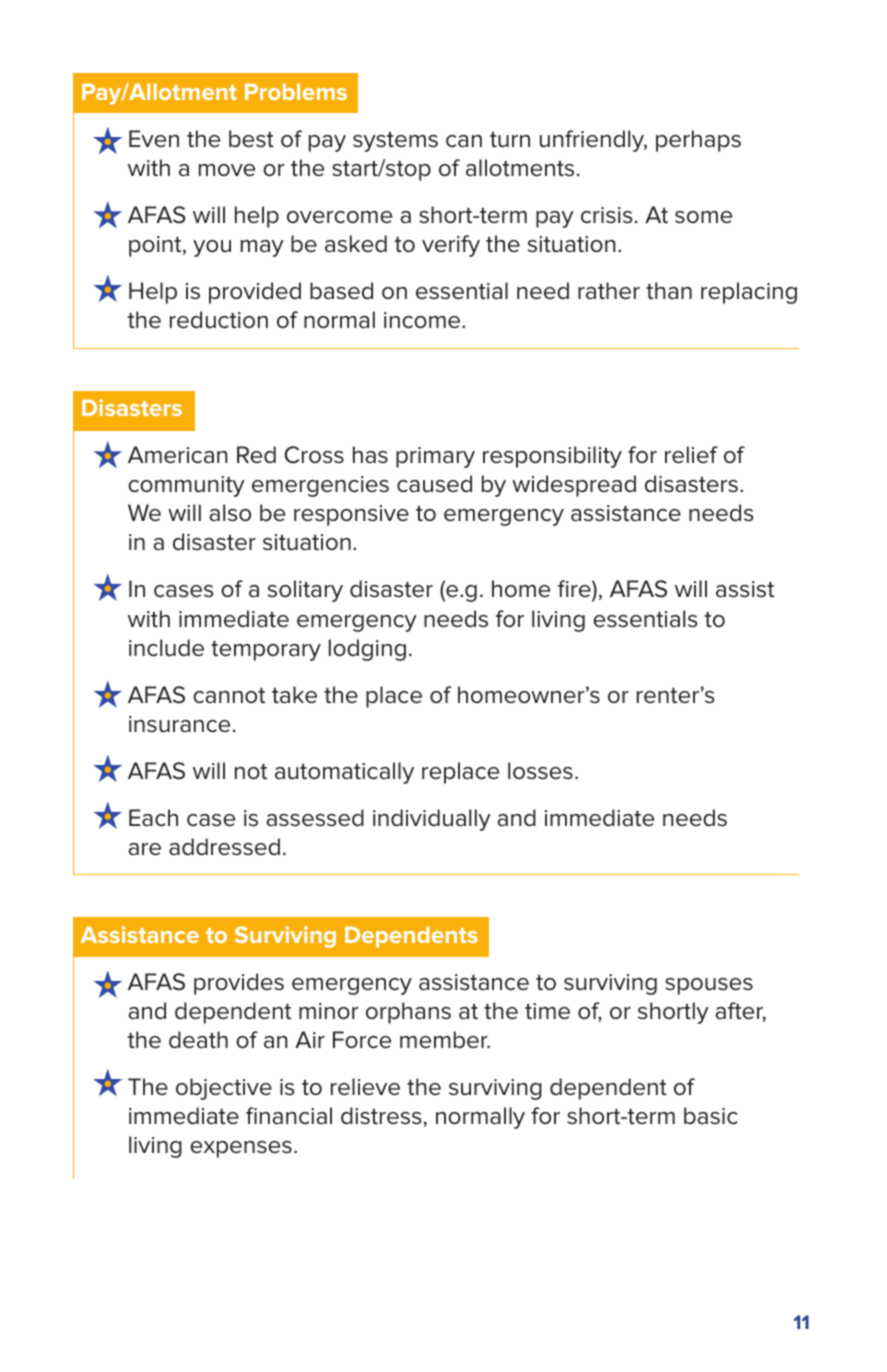 This page has height=1372, width=887. What do you see at coordinates (395, 142) in the page?
I see `systems` at bounding box center [395, 142].
